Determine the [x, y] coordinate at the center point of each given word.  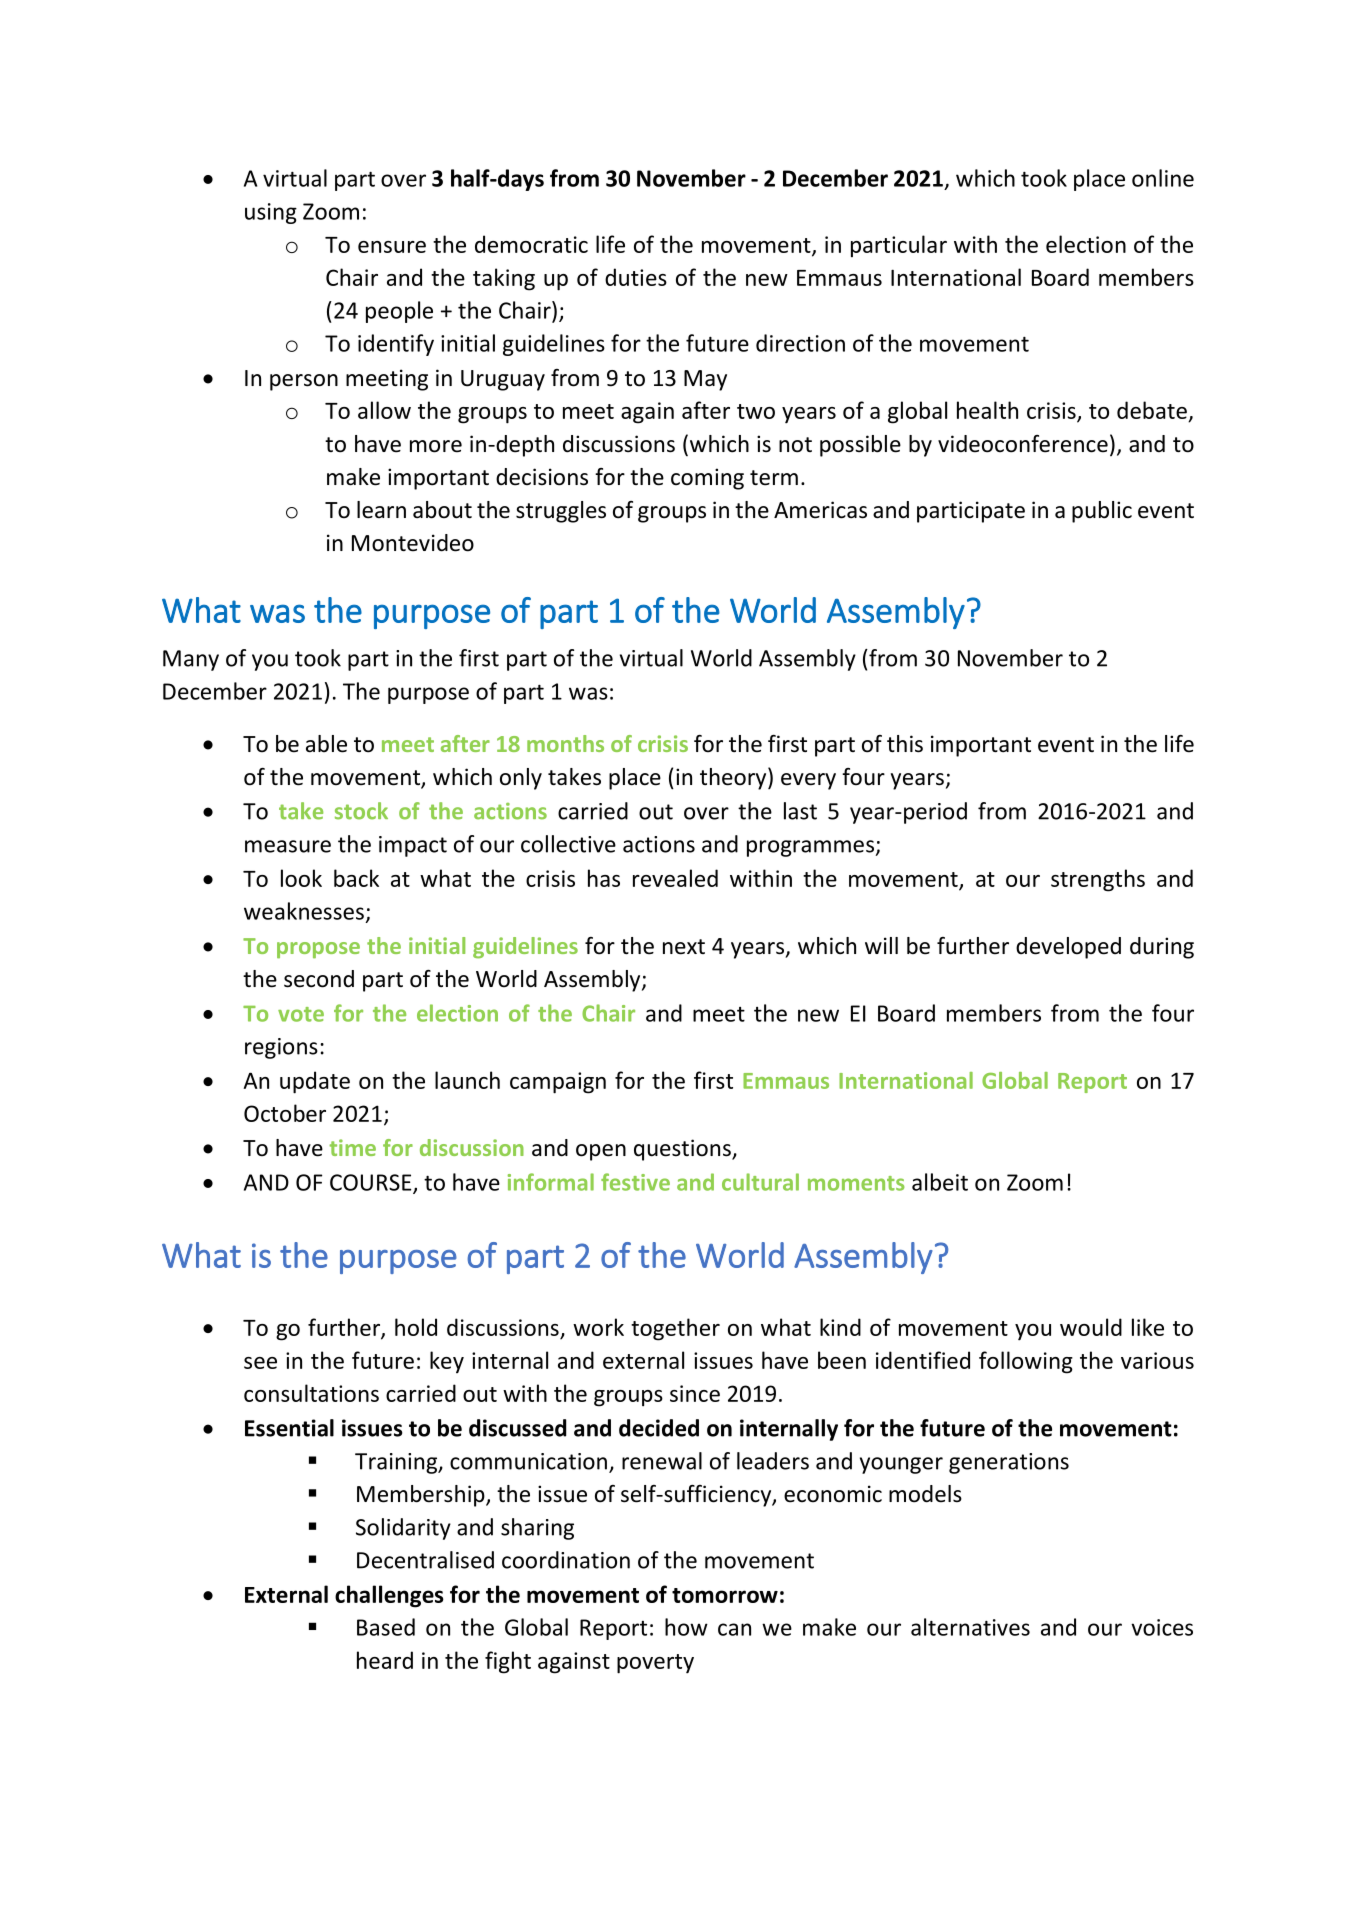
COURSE [372, 1183]
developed [1068, 948]
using [271, 213]
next [684, 947]
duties [636, 277]
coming [707, 479]
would [1091, 1327]
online [1163, 178]
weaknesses [304, 911]
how [686, 1627]
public [1102, 512]
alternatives [970, 1627]
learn [381, 510]
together [675, 1329]
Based [386, 1627]
